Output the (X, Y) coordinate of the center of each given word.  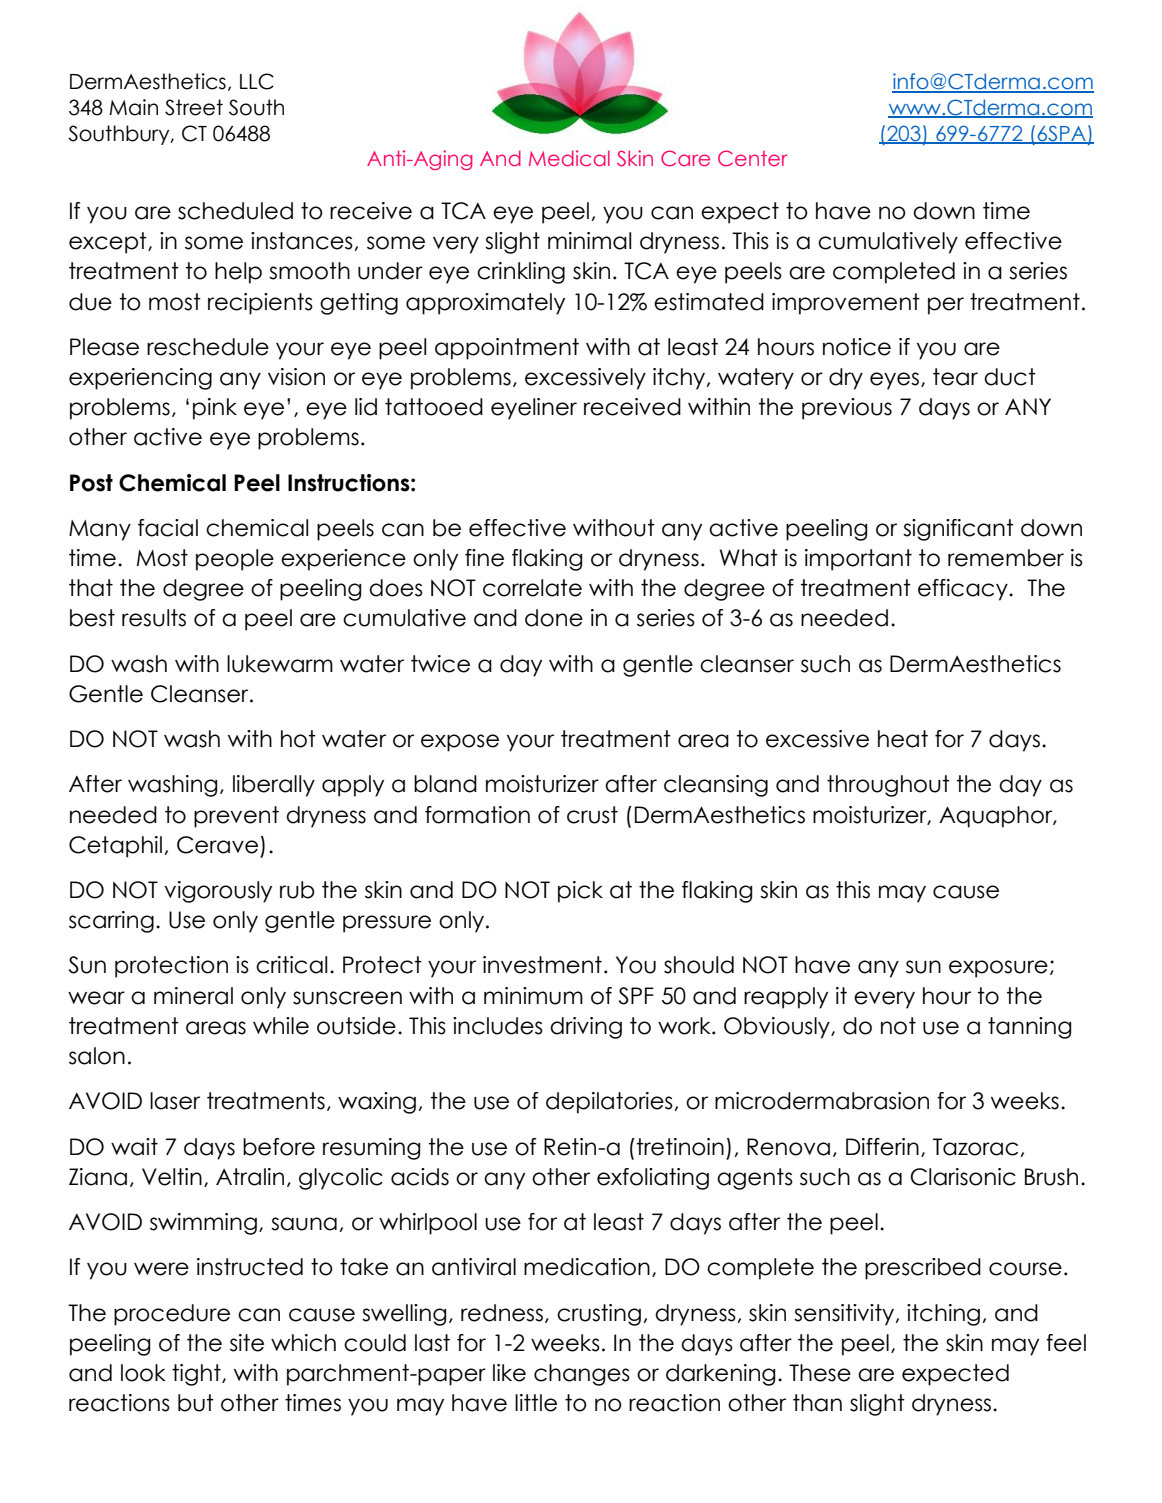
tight (197, 1375)
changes (582, 1375)
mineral (193, 996)
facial (168, 528)
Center (753, 158)
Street (194, 107)
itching (943, 1315)
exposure (998, 969)
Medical (569, 158)
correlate (532, 588)
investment (542, 965)
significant (958, 530)
